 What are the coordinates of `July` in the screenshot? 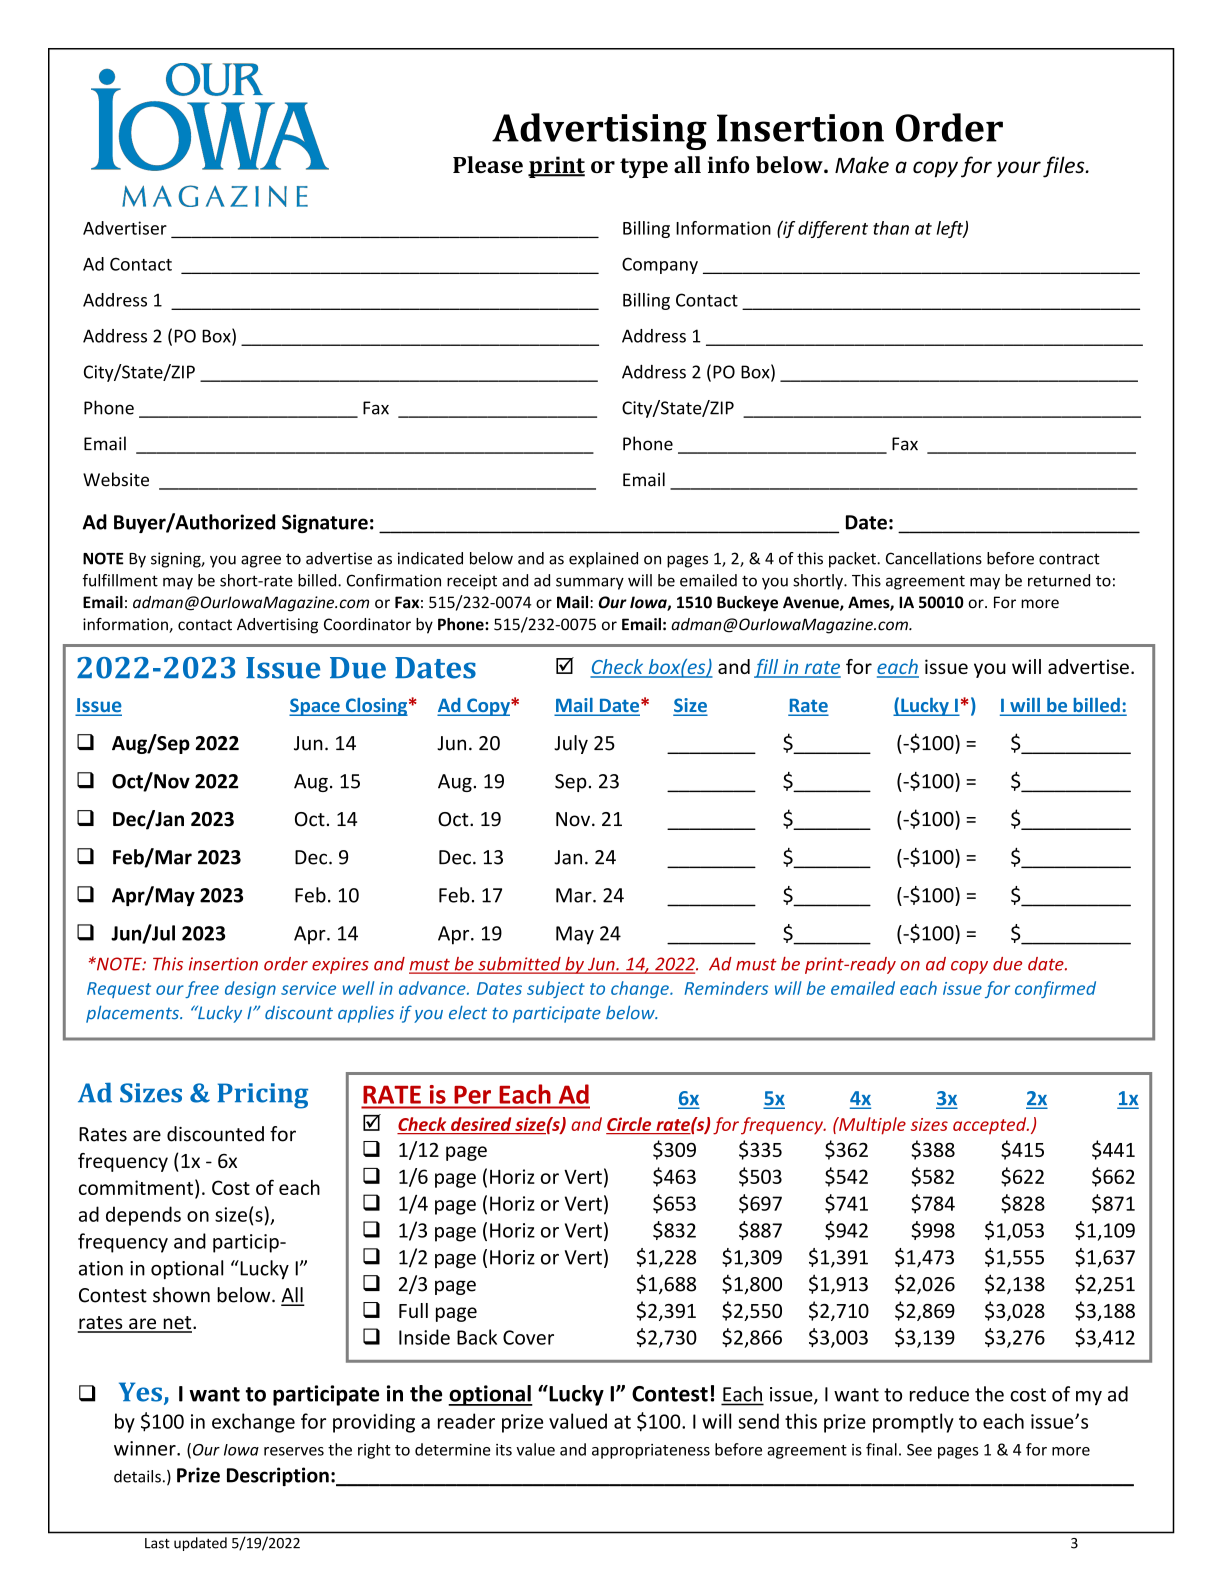 It's located at (571, 744).
